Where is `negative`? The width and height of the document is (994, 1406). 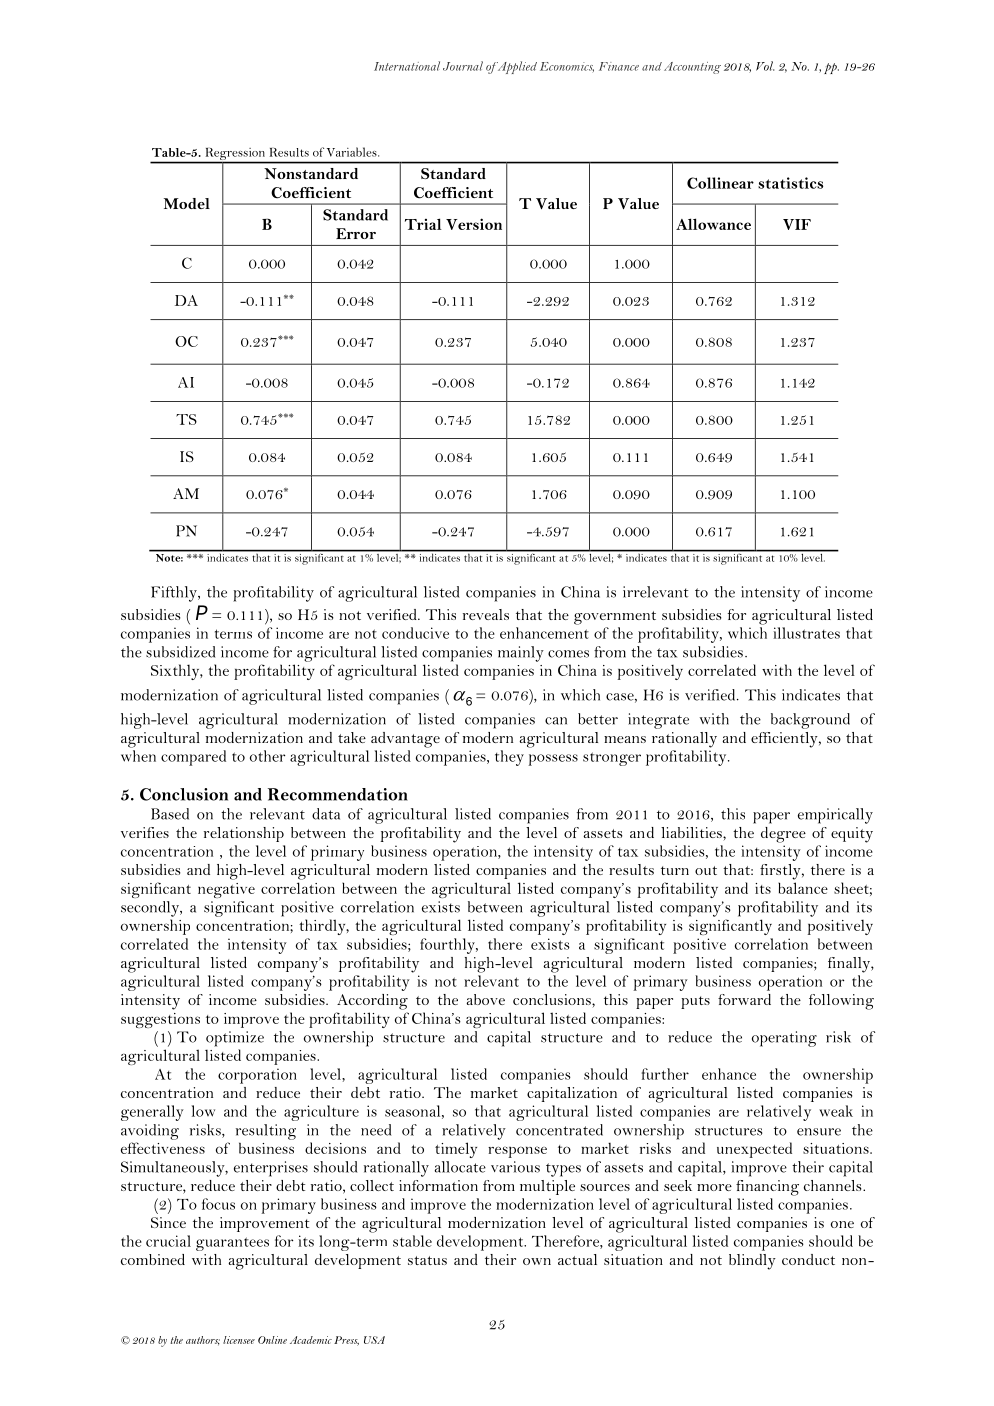
negative is located at coordinates (226, 890).
